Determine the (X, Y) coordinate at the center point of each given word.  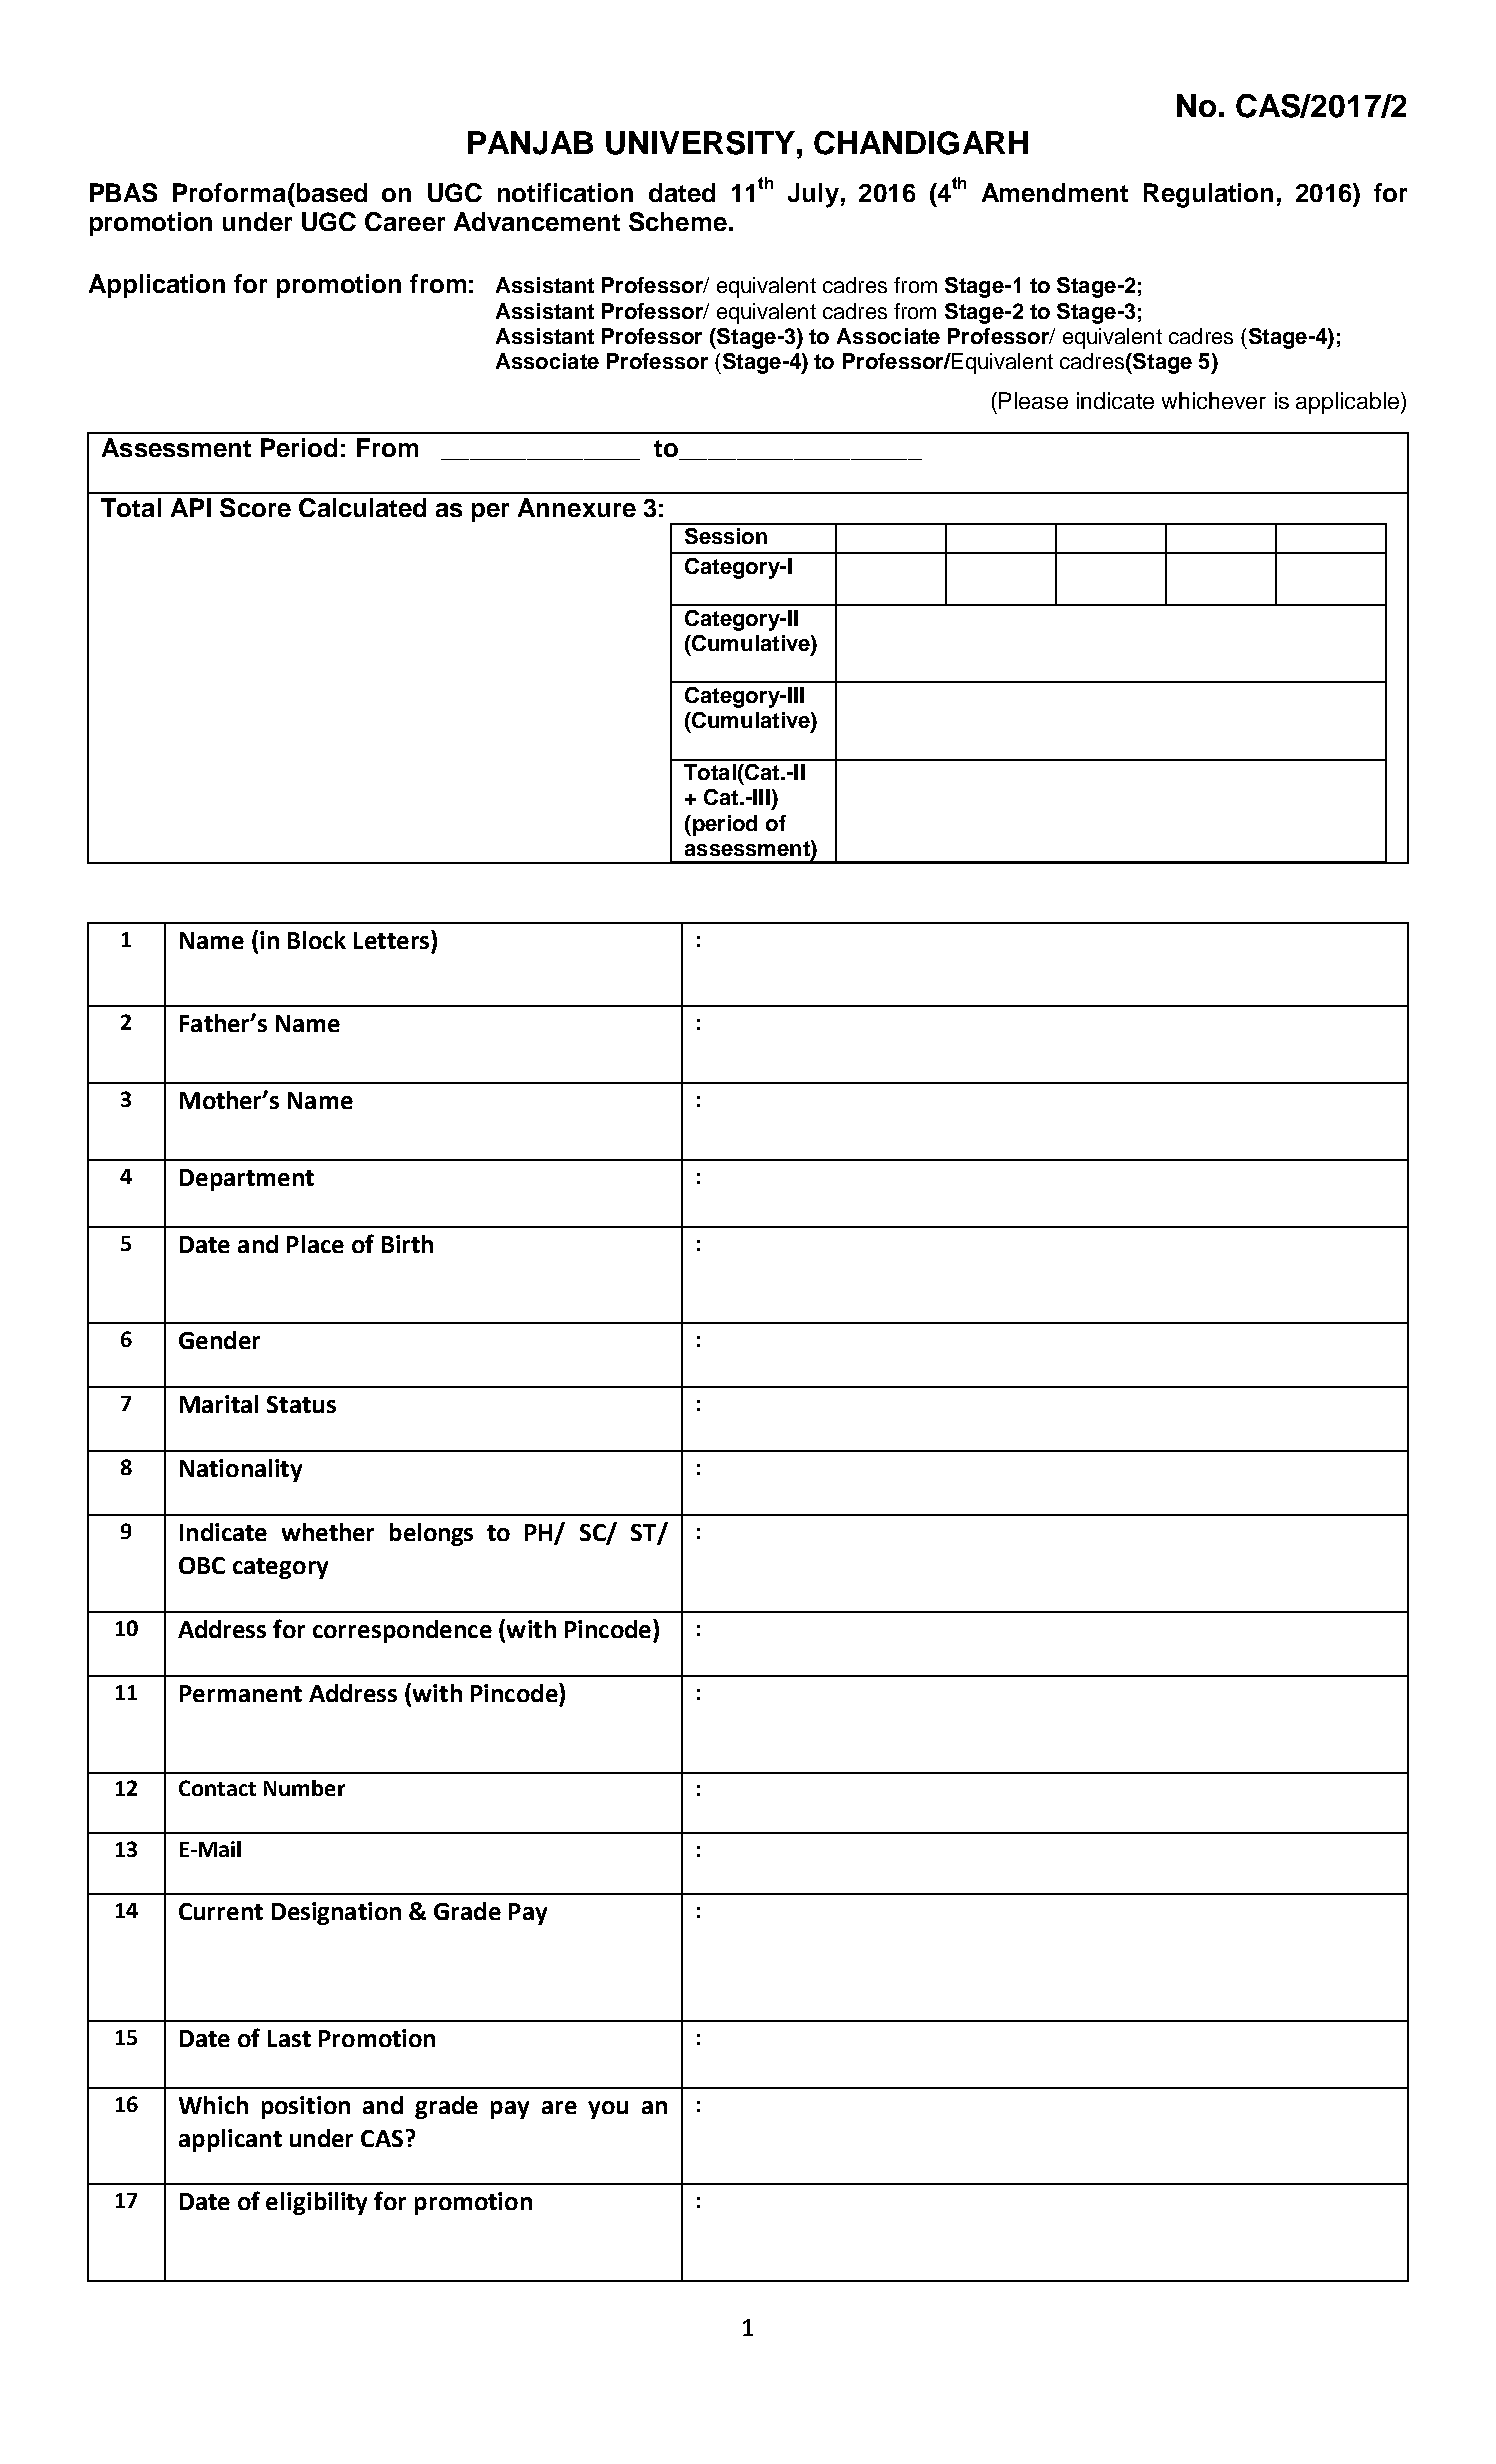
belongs (431, 1534)
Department (247, 1180)
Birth (407, 1244)
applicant (230, 2140)
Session (726, 536)
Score (255, 507)
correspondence (402, 1631)
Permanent (241, 1693)
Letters (391, 940)
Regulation (1208, 195)
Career (405, 221)
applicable (1349, 403)
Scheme (678, 221)
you (608, 2110)
